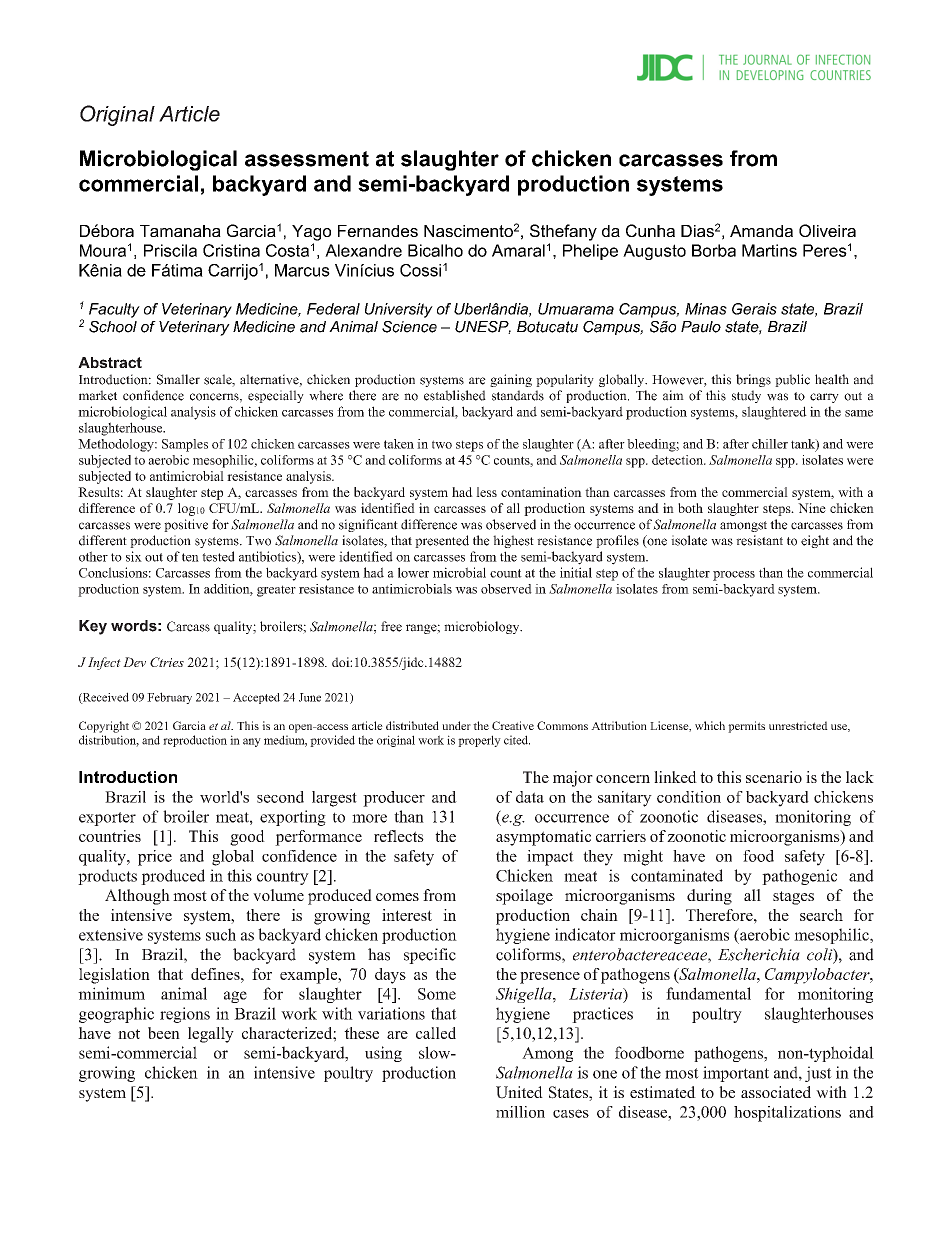 This screenshot has height=1233, width=952. I want to click on United, so click(519, 1092).
